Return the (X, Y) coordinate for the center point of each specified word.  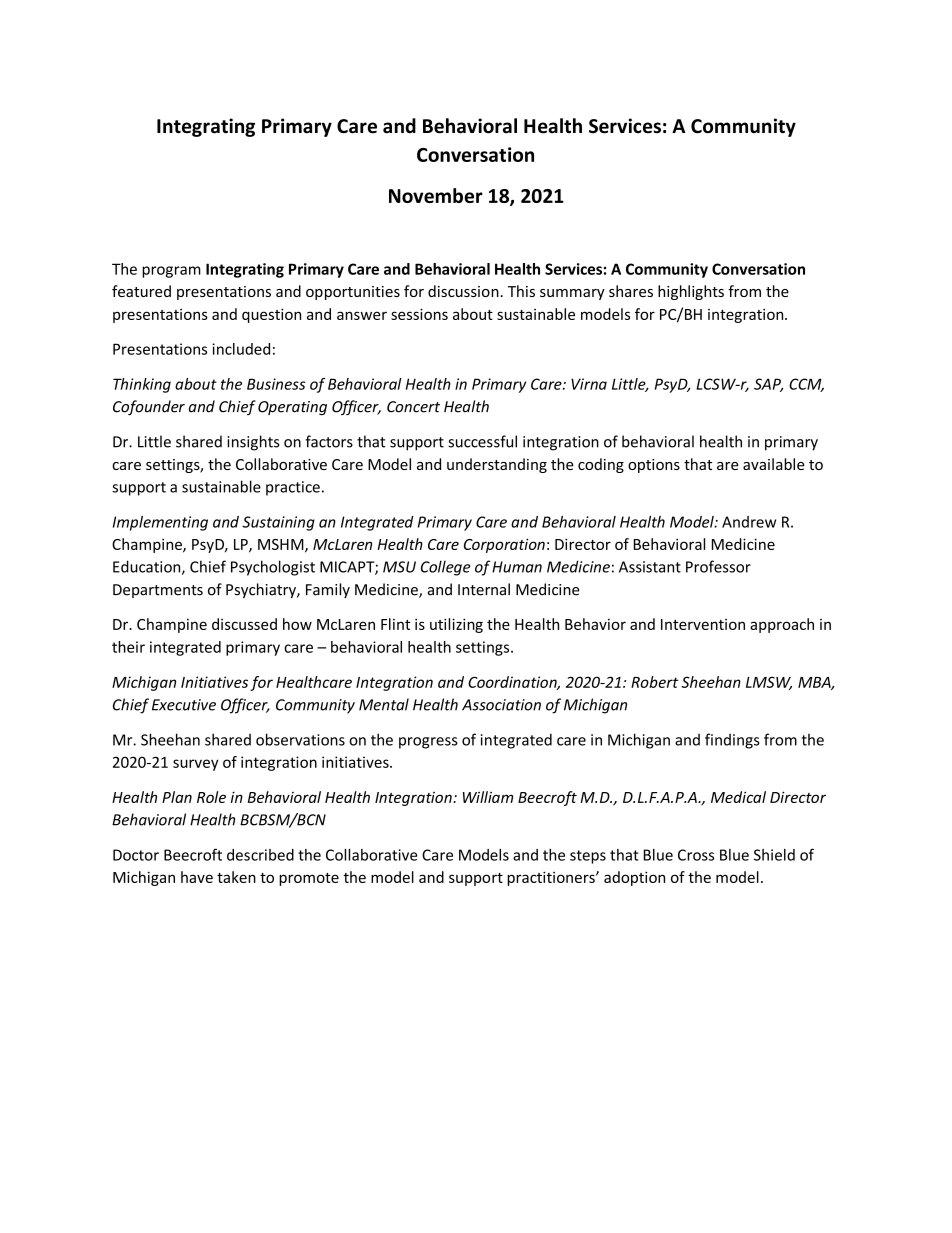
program (171, 272)
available (774, 464)
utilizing (456, 625)
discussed (244, 624)
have (197, 877)
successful (482, 441)
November (436, 195)
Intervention (703, 624)
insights (253, 443)
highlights (691, 292)
